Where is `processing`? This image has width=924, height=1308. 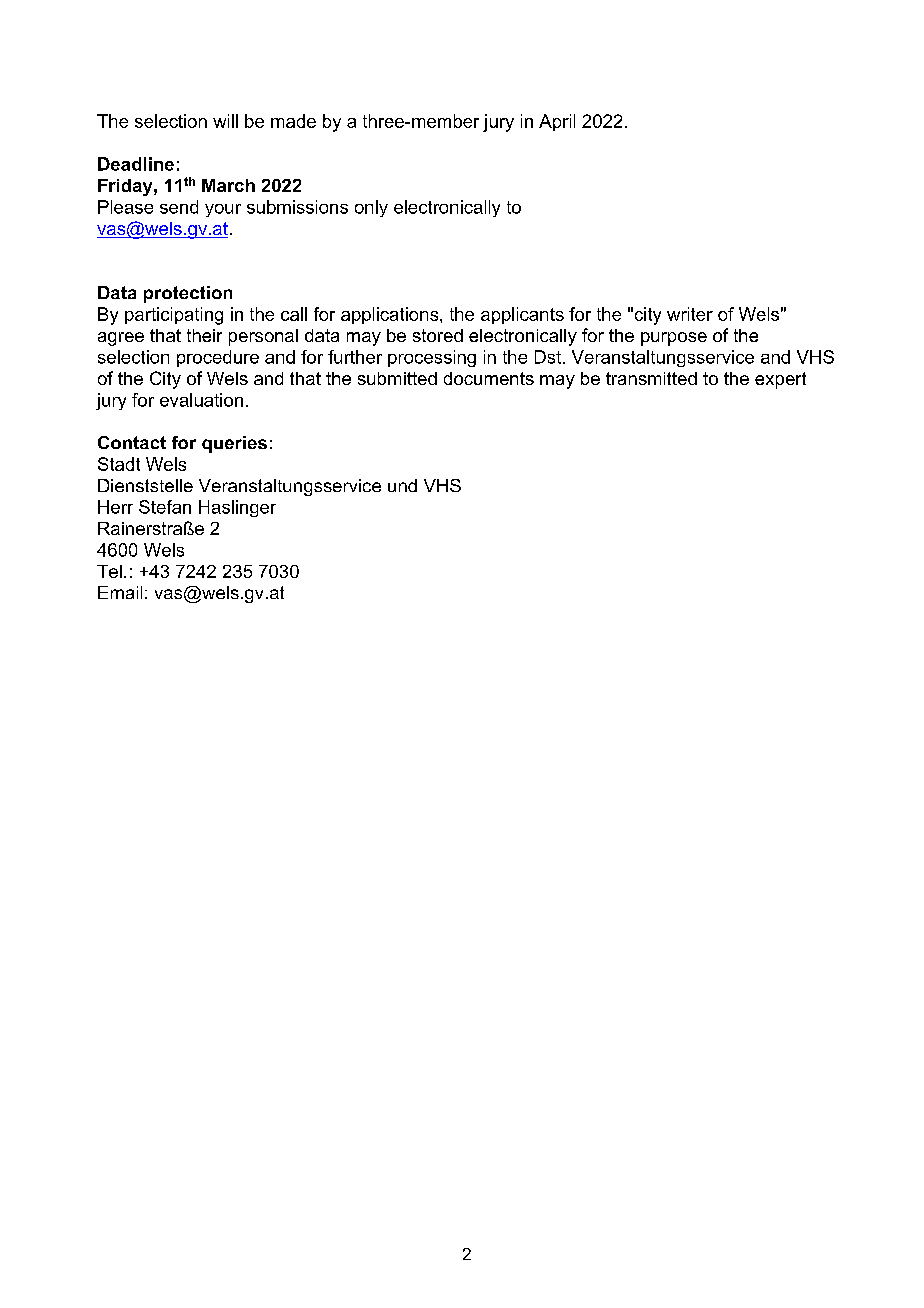
processing is located at coordinates (432, 358).
